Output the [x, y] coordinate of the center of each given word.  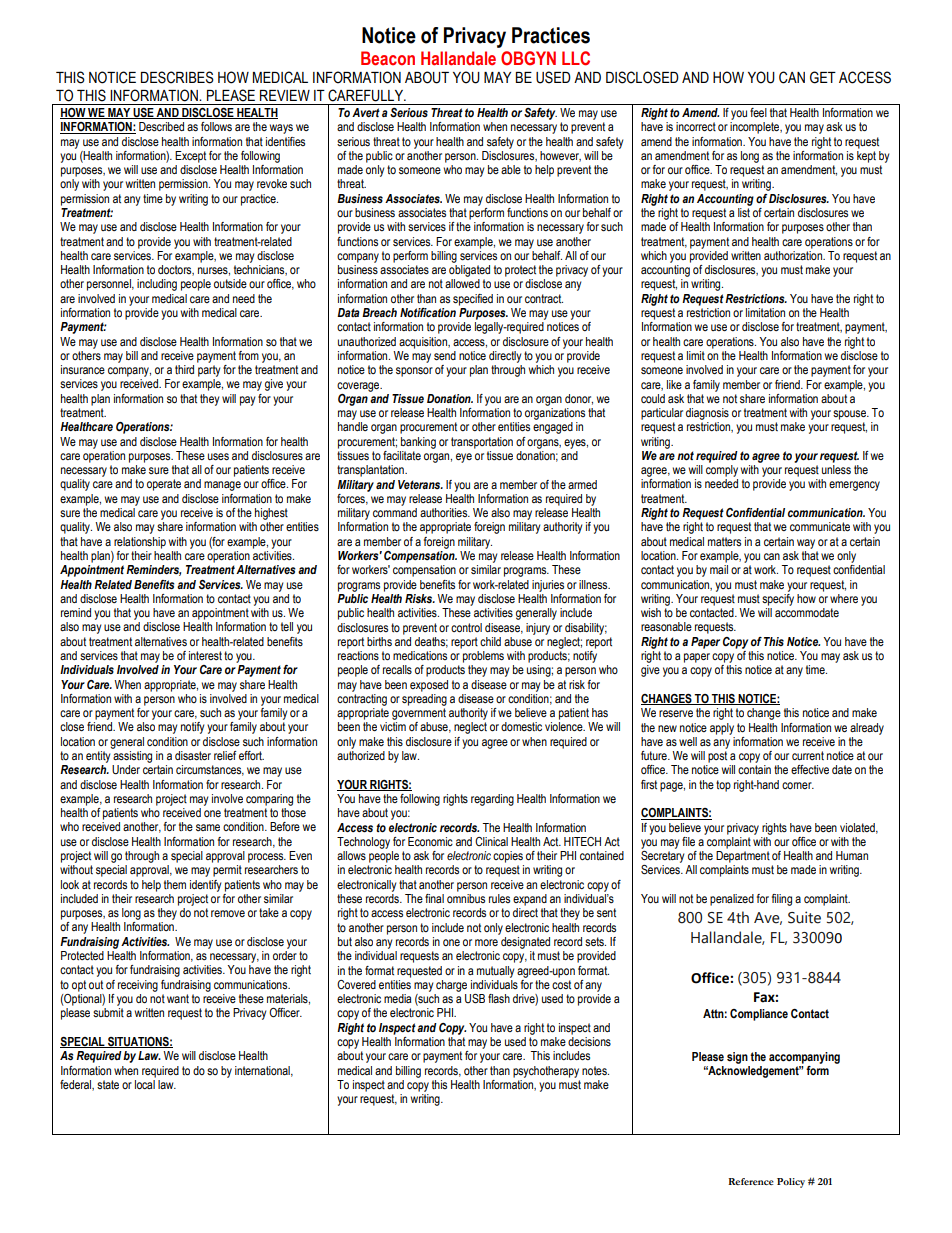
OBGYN [528, 58]
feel [758, 112]
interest [205, 655]
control [466, 627]
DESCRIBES [177, 77]
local [145, 1083]
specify [778, 598]
